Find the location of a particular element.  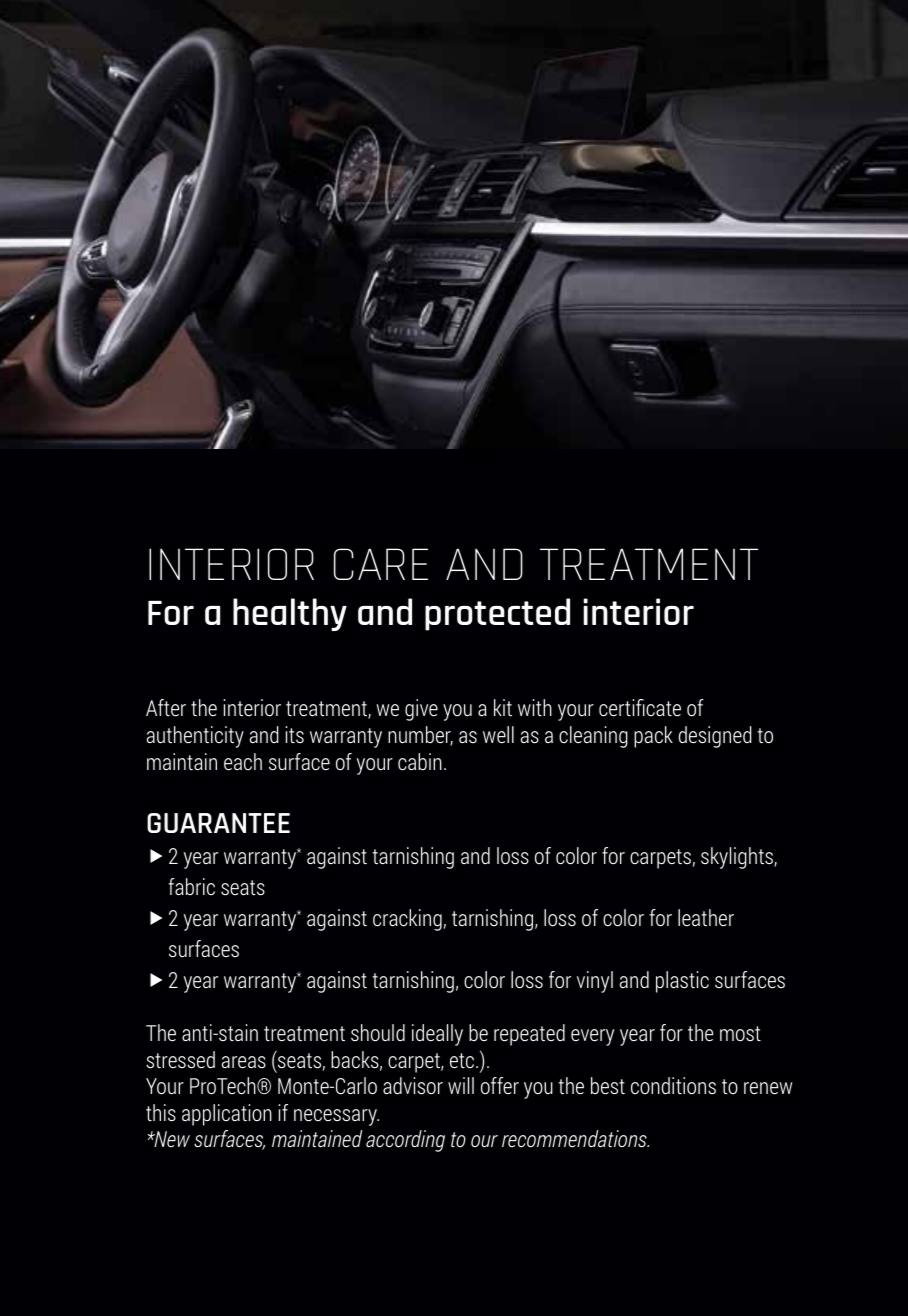

healthy is located at coordinates (290, 614).
